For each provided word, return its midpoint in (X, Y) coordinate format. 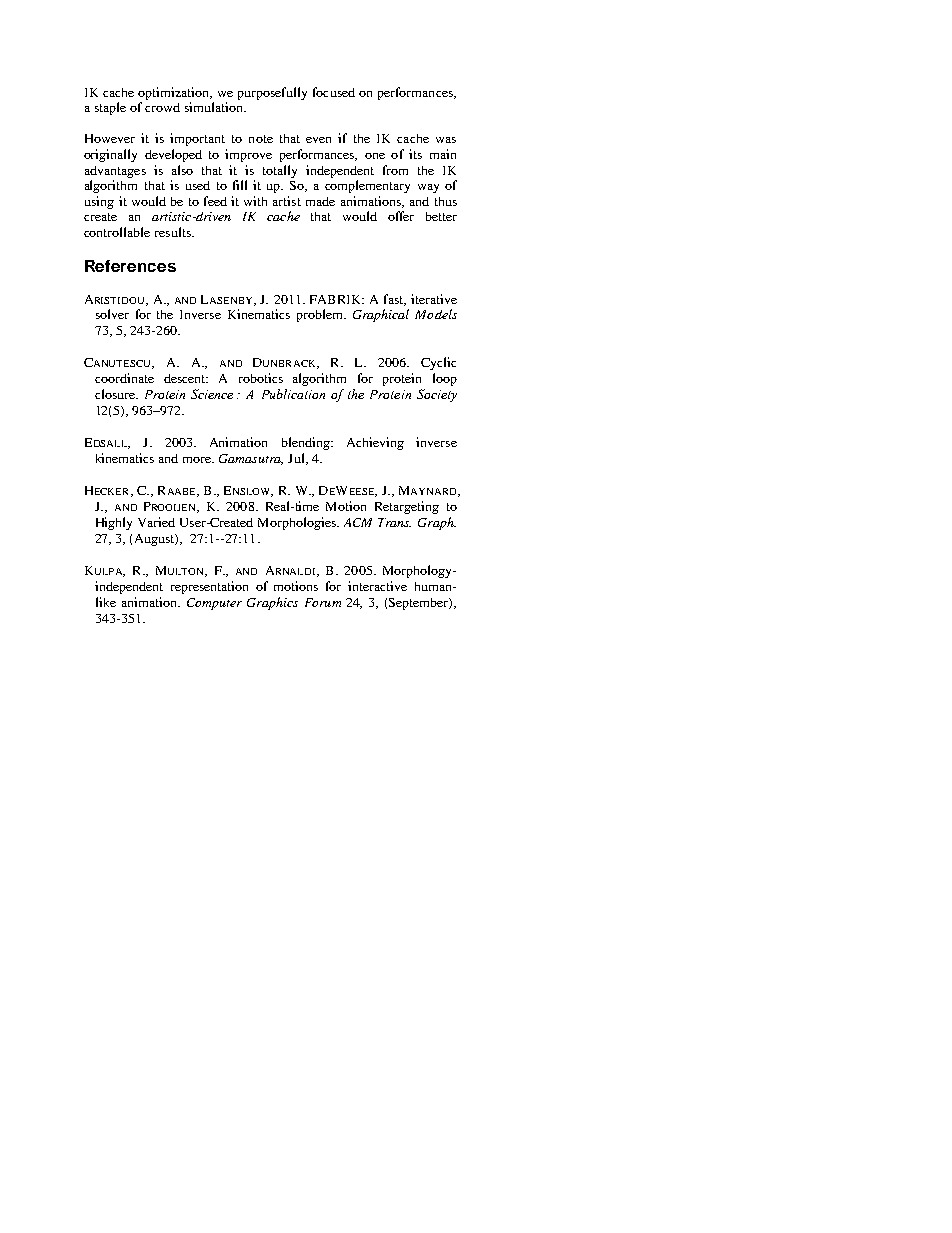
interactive (377, 586)
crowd (162, 107)
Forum (323, 602)
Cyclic (438, 363)
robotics (261, 378)
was (446, 140)
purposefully (272, 93)
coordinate (124, 378)
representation (209, 587)
